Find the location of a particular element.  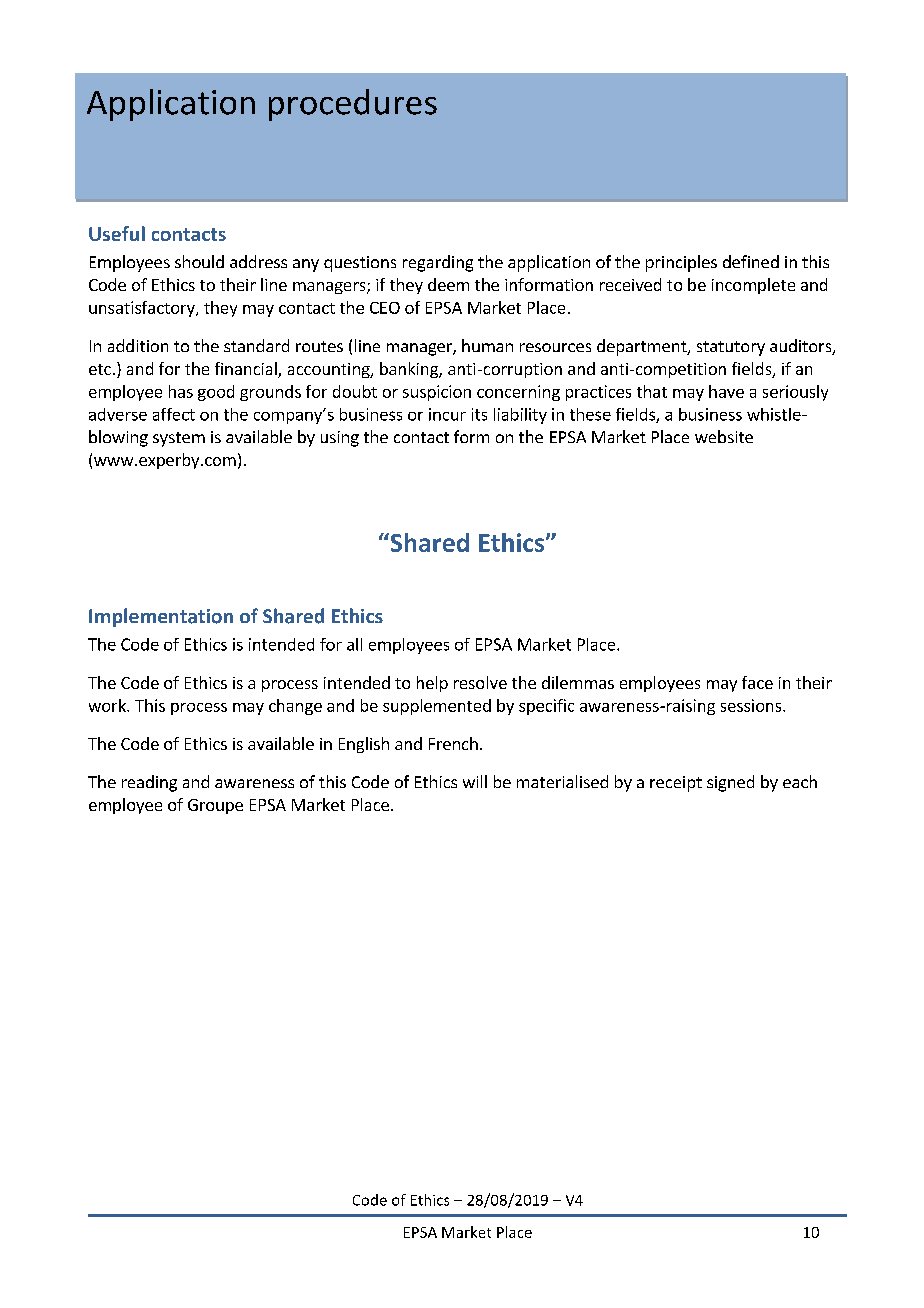

Implementation is located at coordinates (161, 617).
